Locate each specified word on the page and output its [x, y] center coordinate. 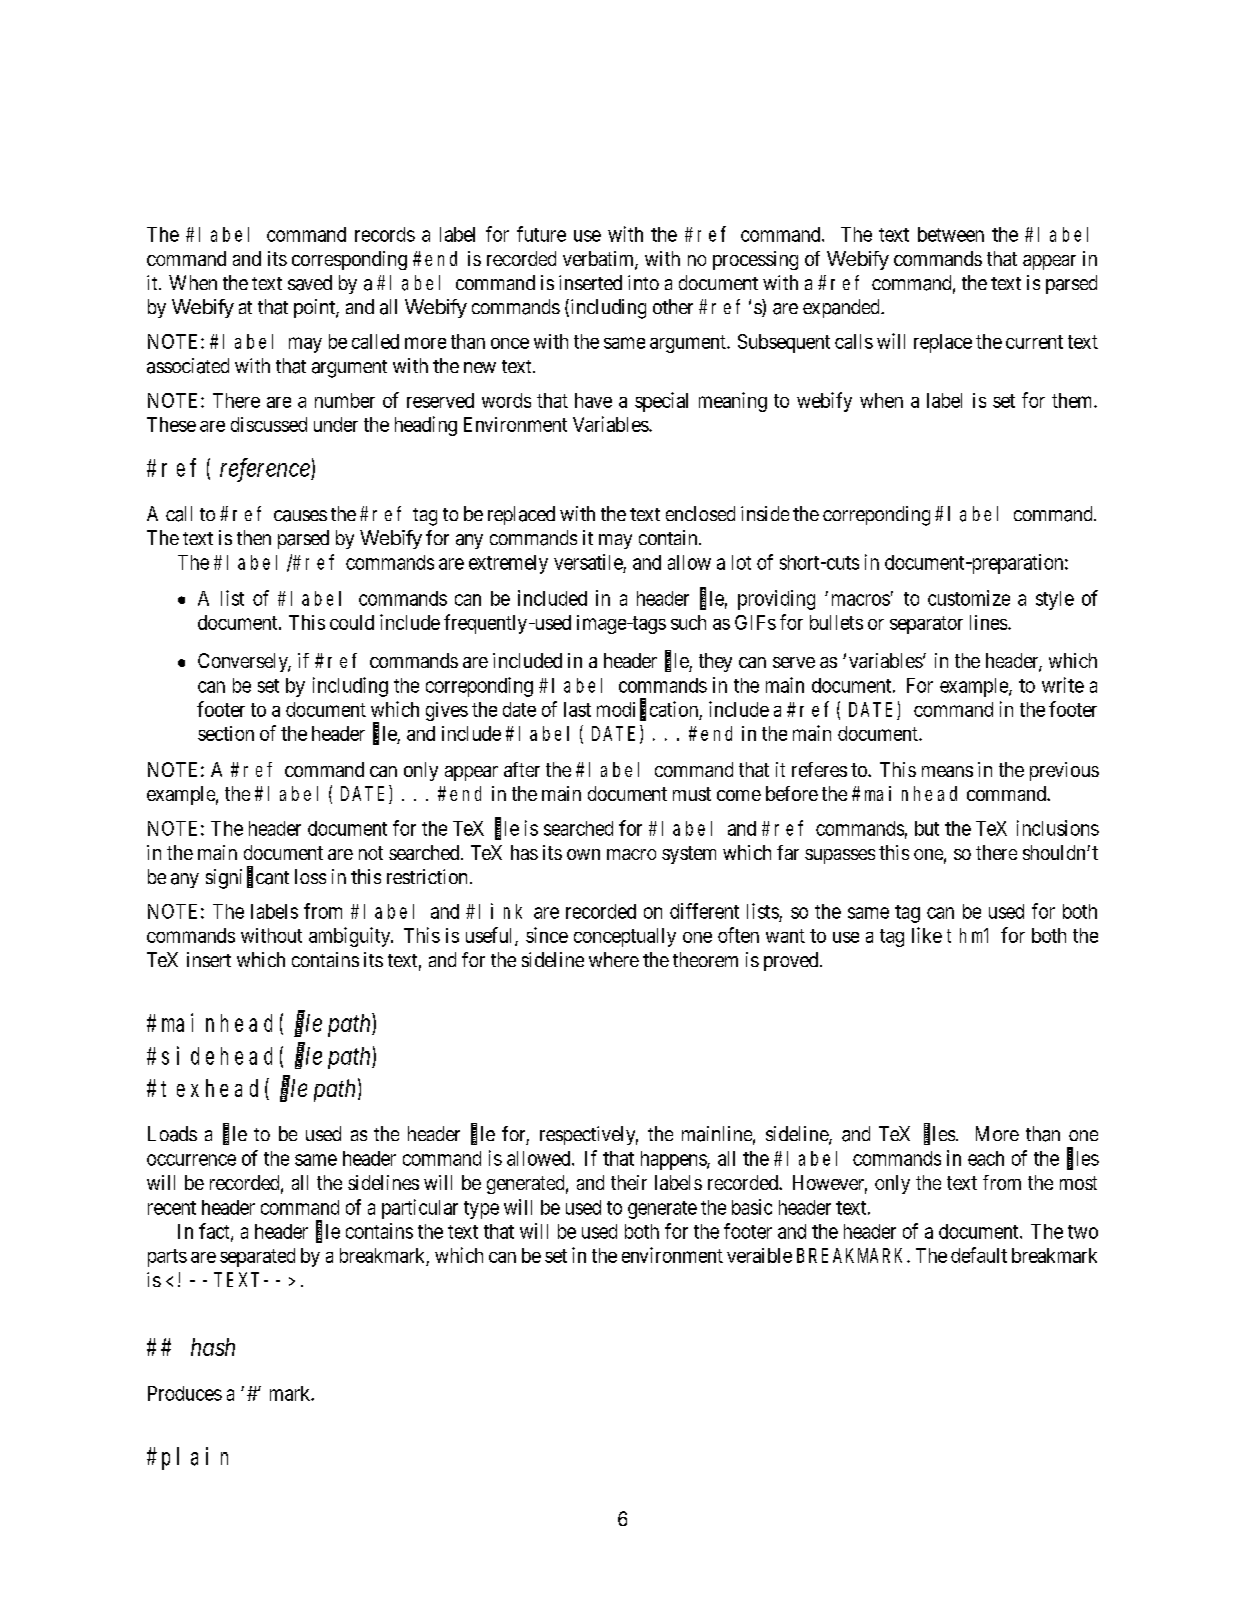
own [583, 854]
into [643, 282]
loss [310, 876]
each [986, 1158]
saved [310, 283]
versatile [588, 562]
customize [969, 598]
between [951, 234]
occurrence [191, 1160]
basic [752, 1207]
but [927, 828]
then [254, 537]
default [979, 1255]
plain [195, 1458]
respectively [589, 1135]
